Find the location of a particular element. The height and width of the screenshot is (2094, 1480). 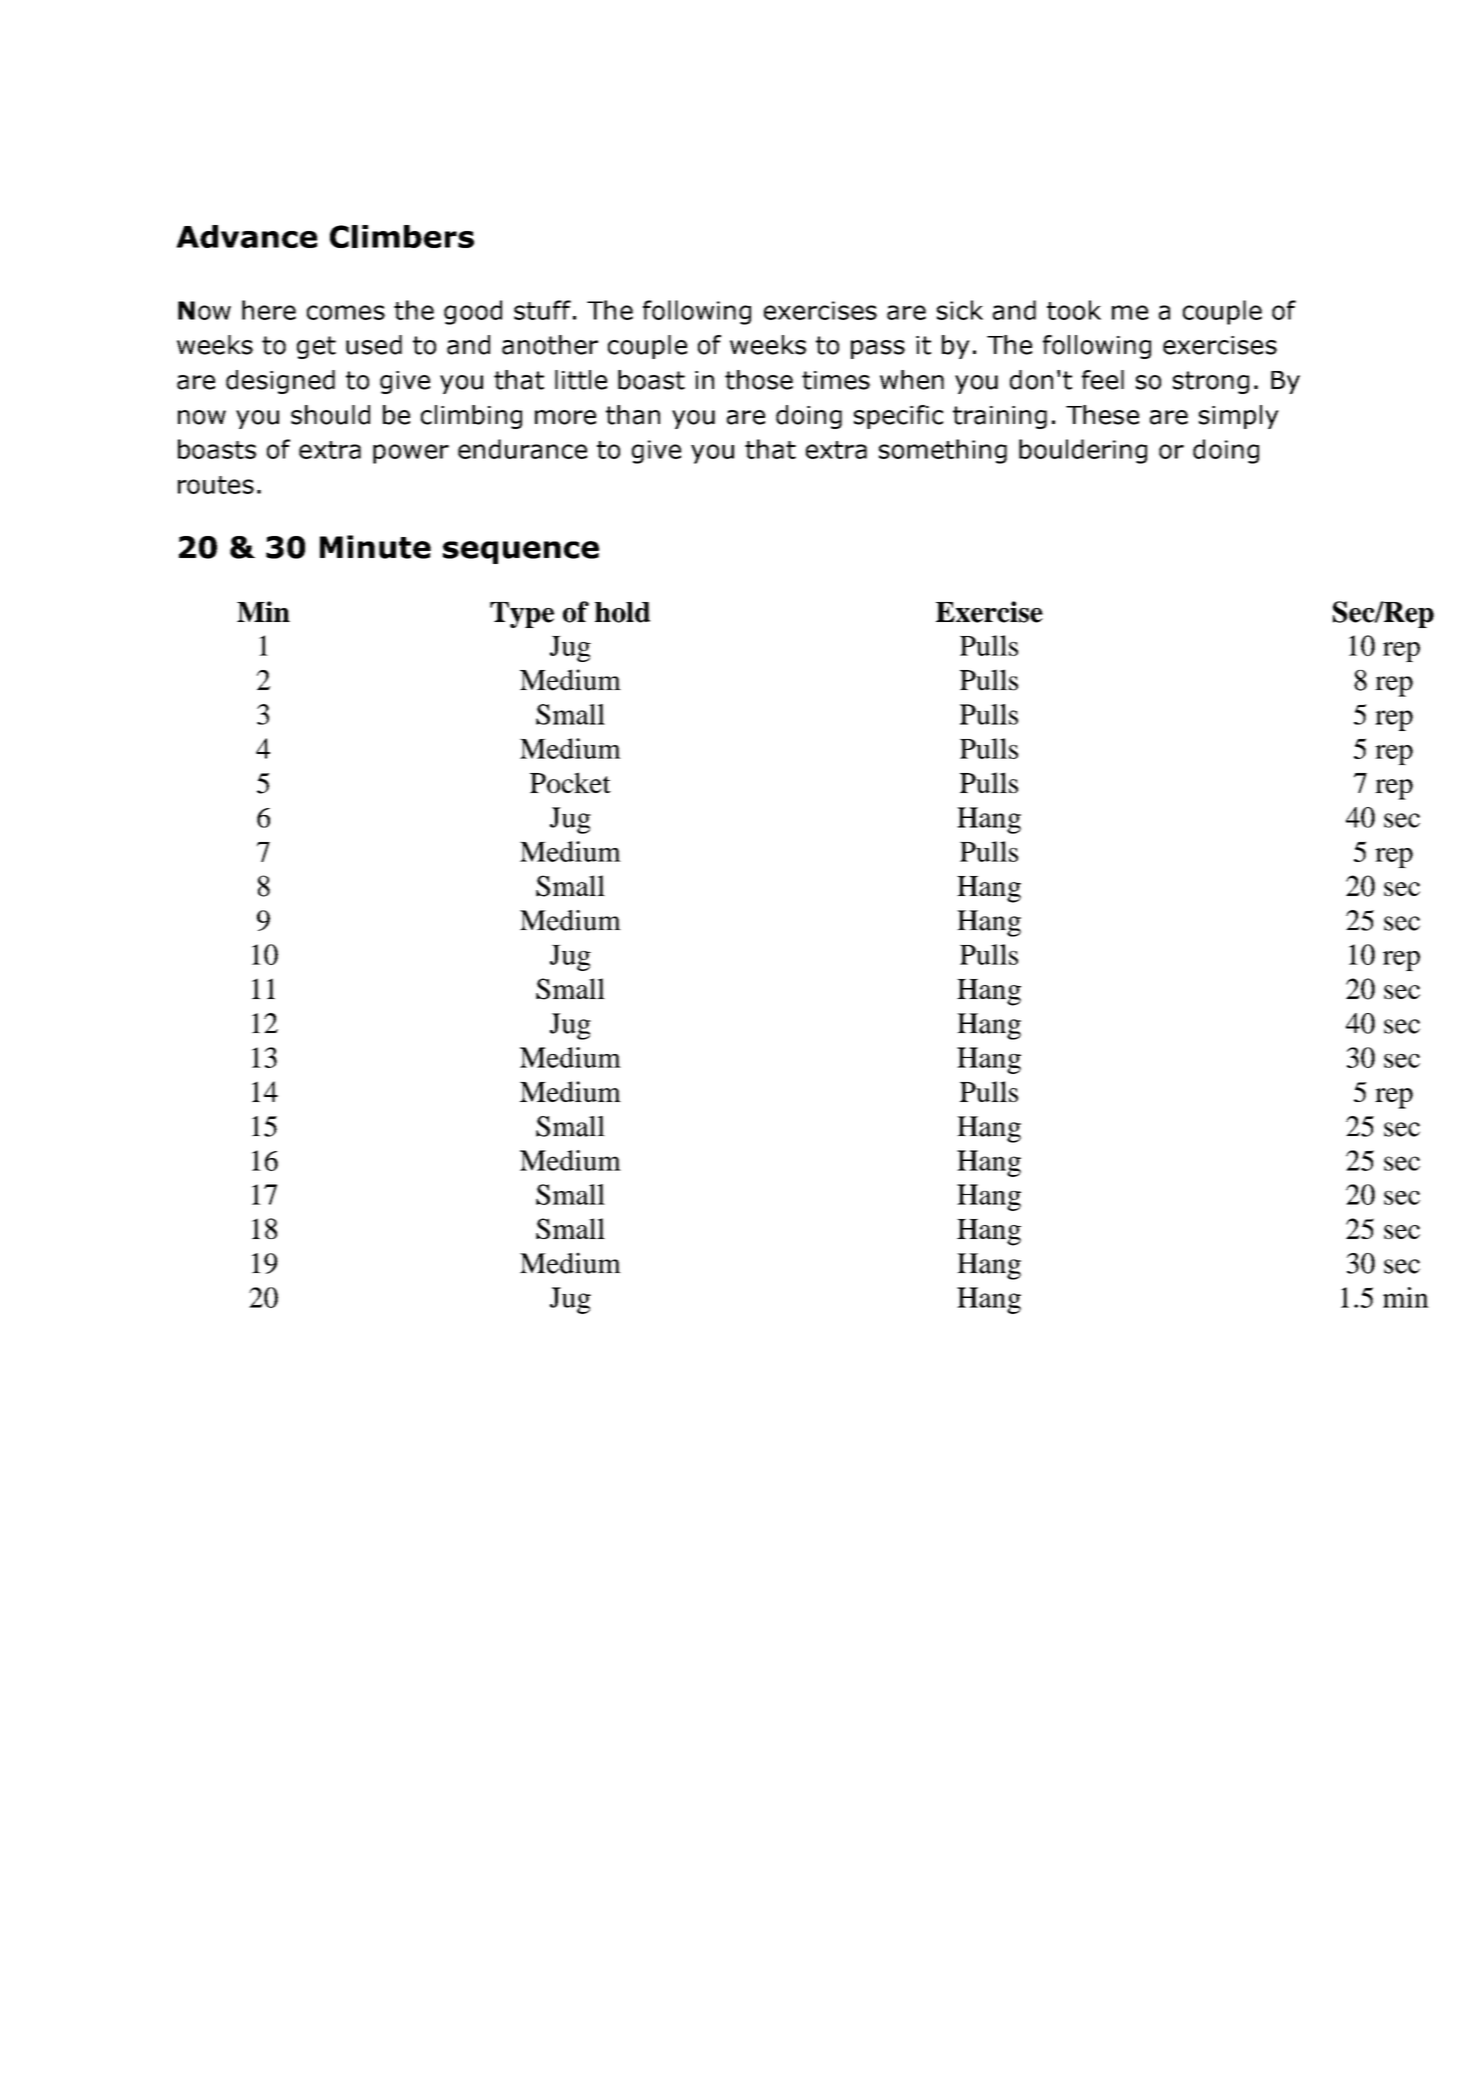

Climbers is located at coordinates (402, 236).
